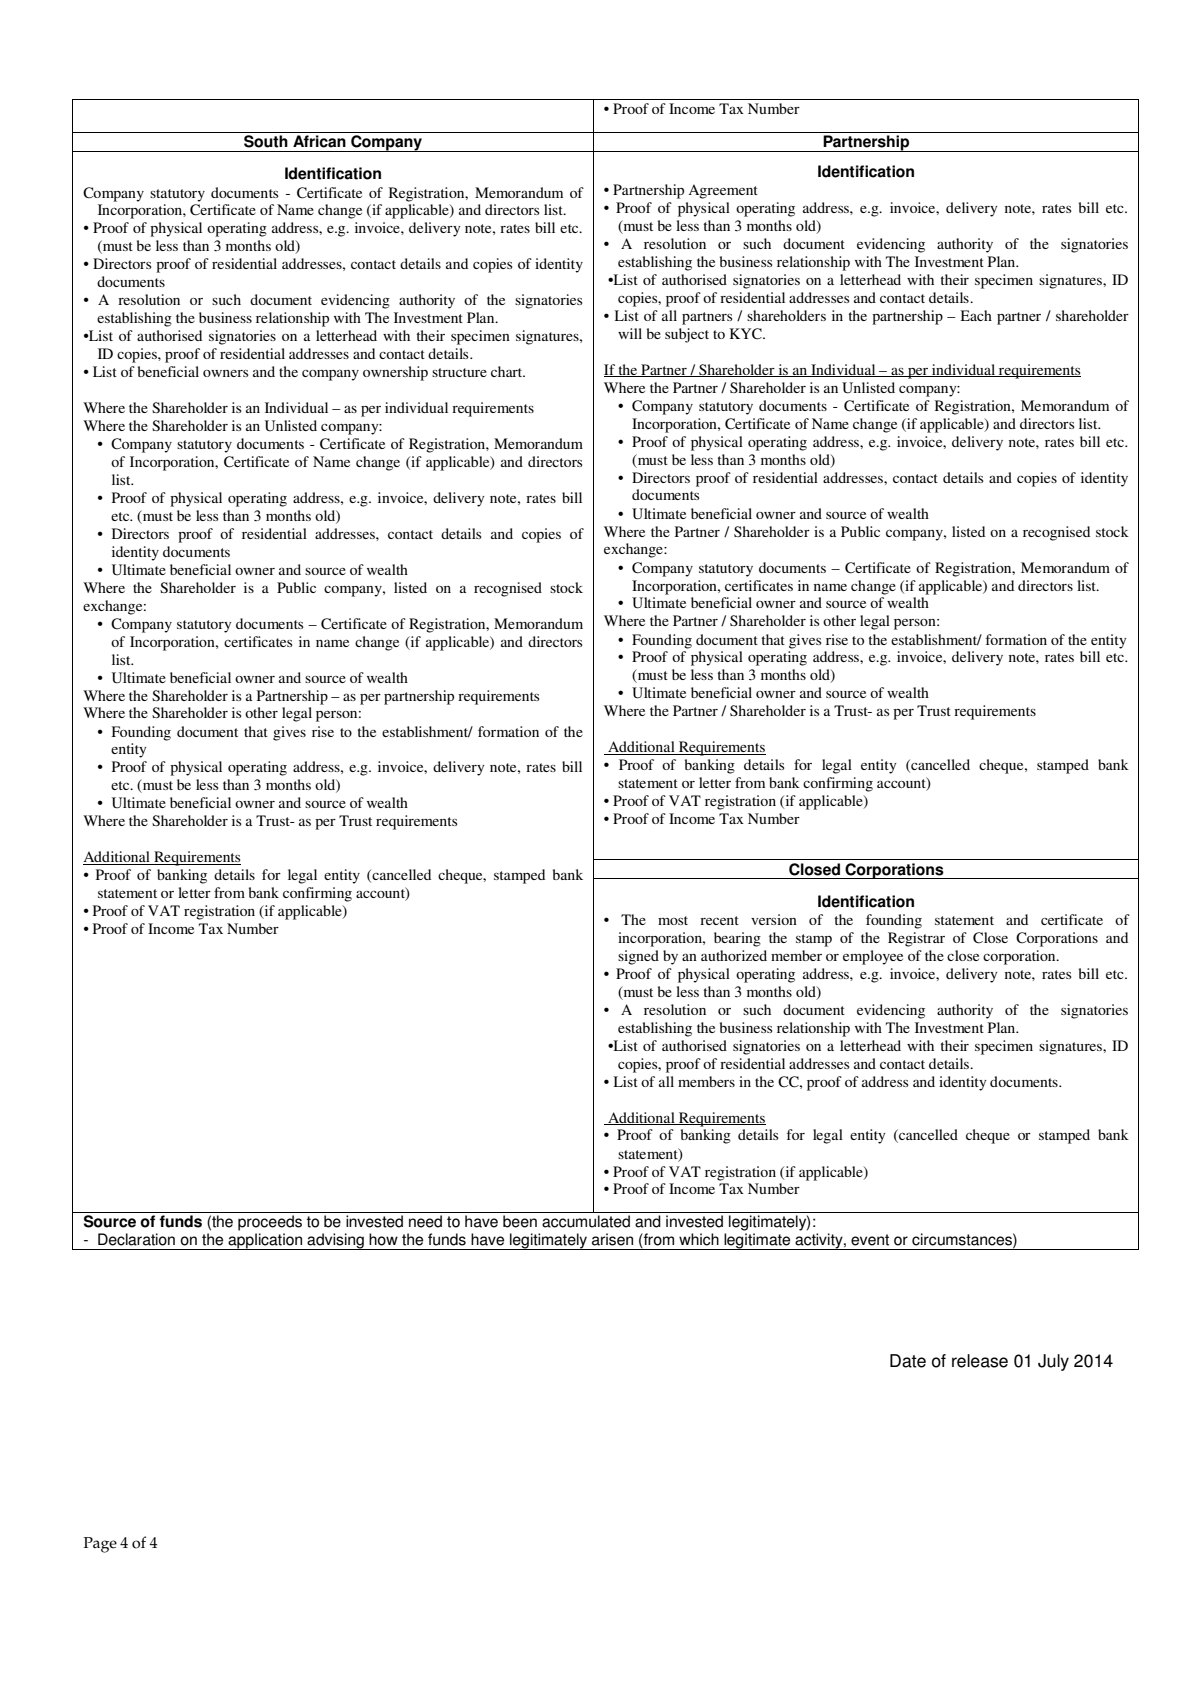  What do you see at coordinates (976, 315) in the image?
I see `Each` at bounding box center [976, 315].
